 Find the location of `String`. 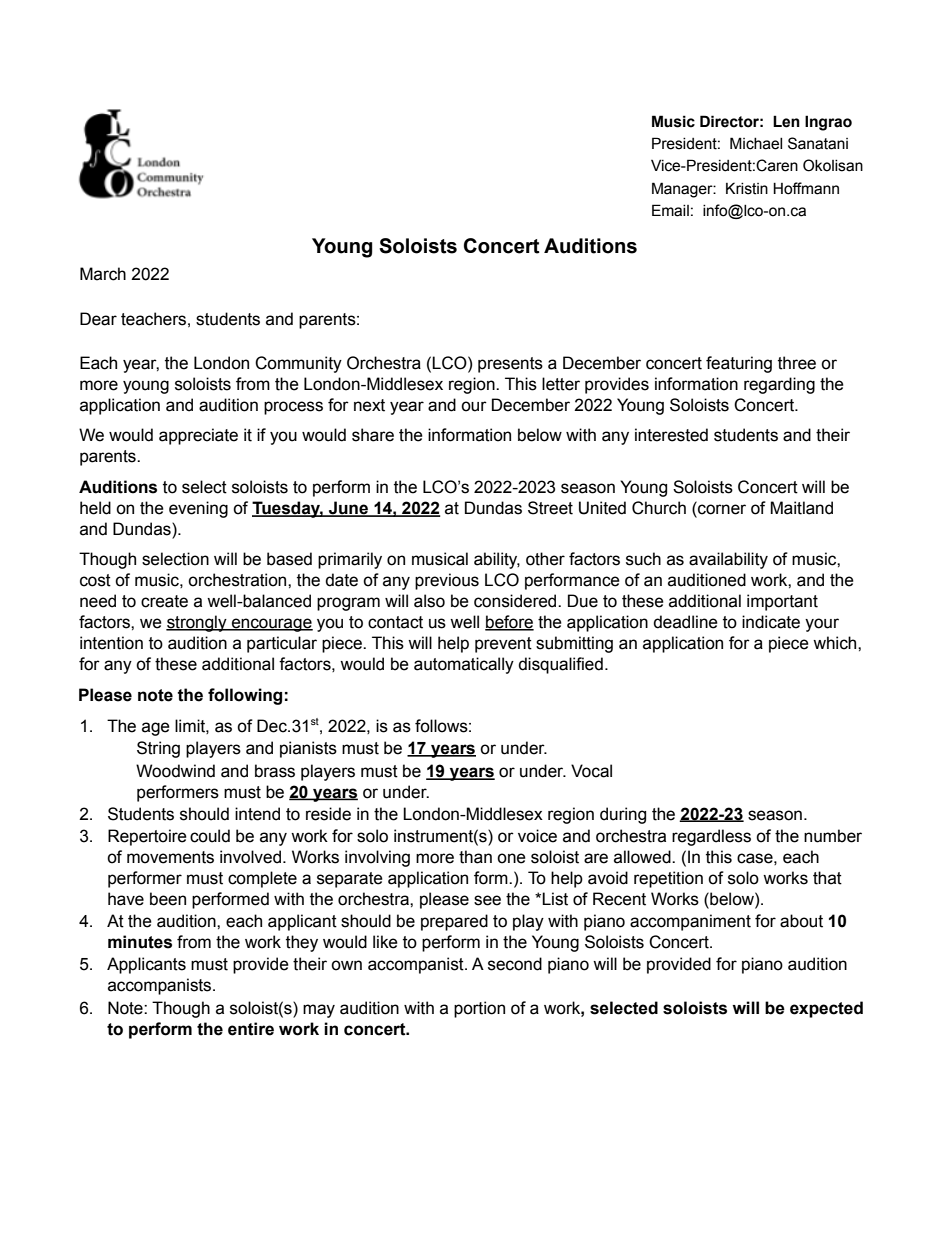

String is located at coordinates (158, 749).
